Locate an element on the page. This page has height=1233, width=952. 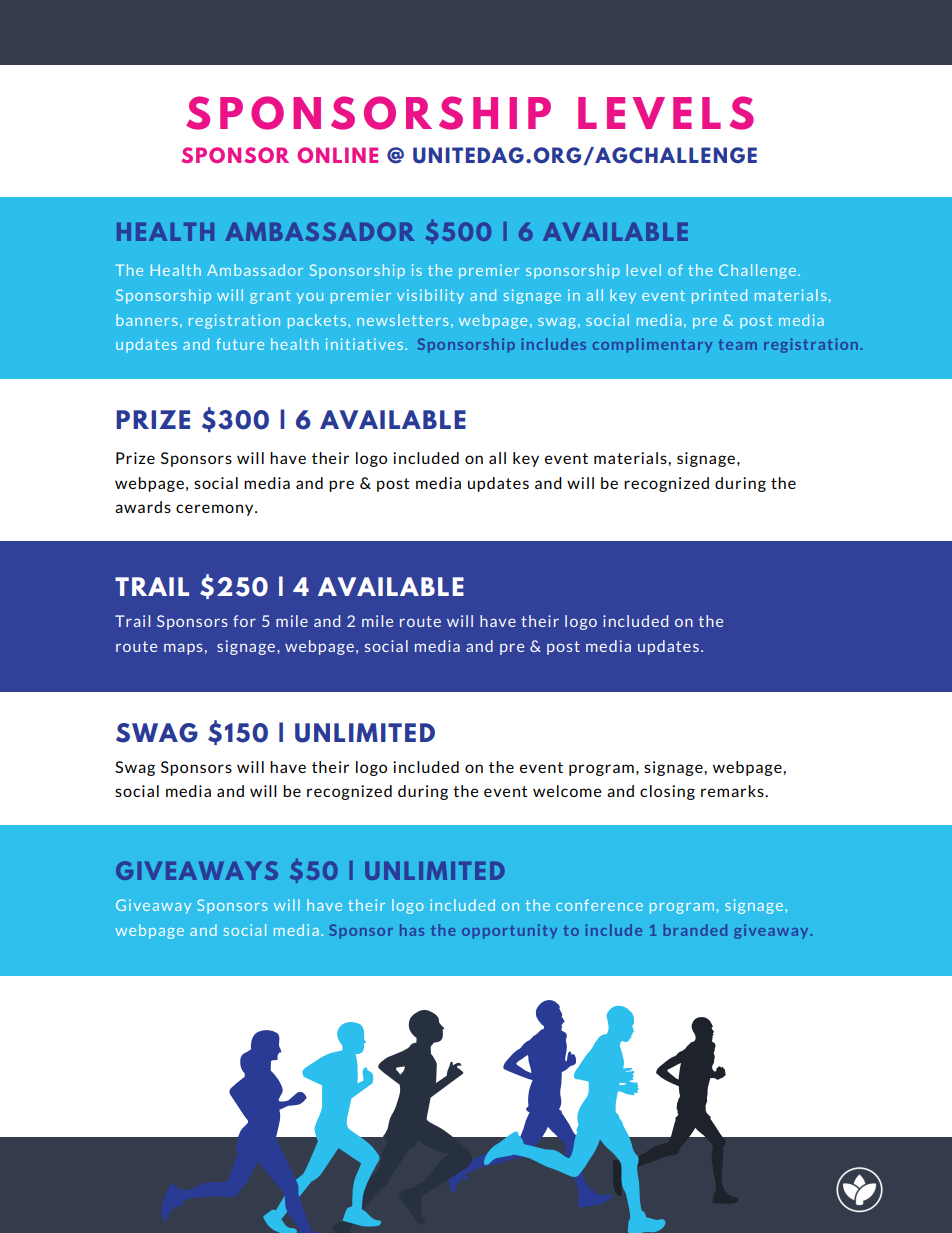
visibility is located at coordinates (430, 296).
